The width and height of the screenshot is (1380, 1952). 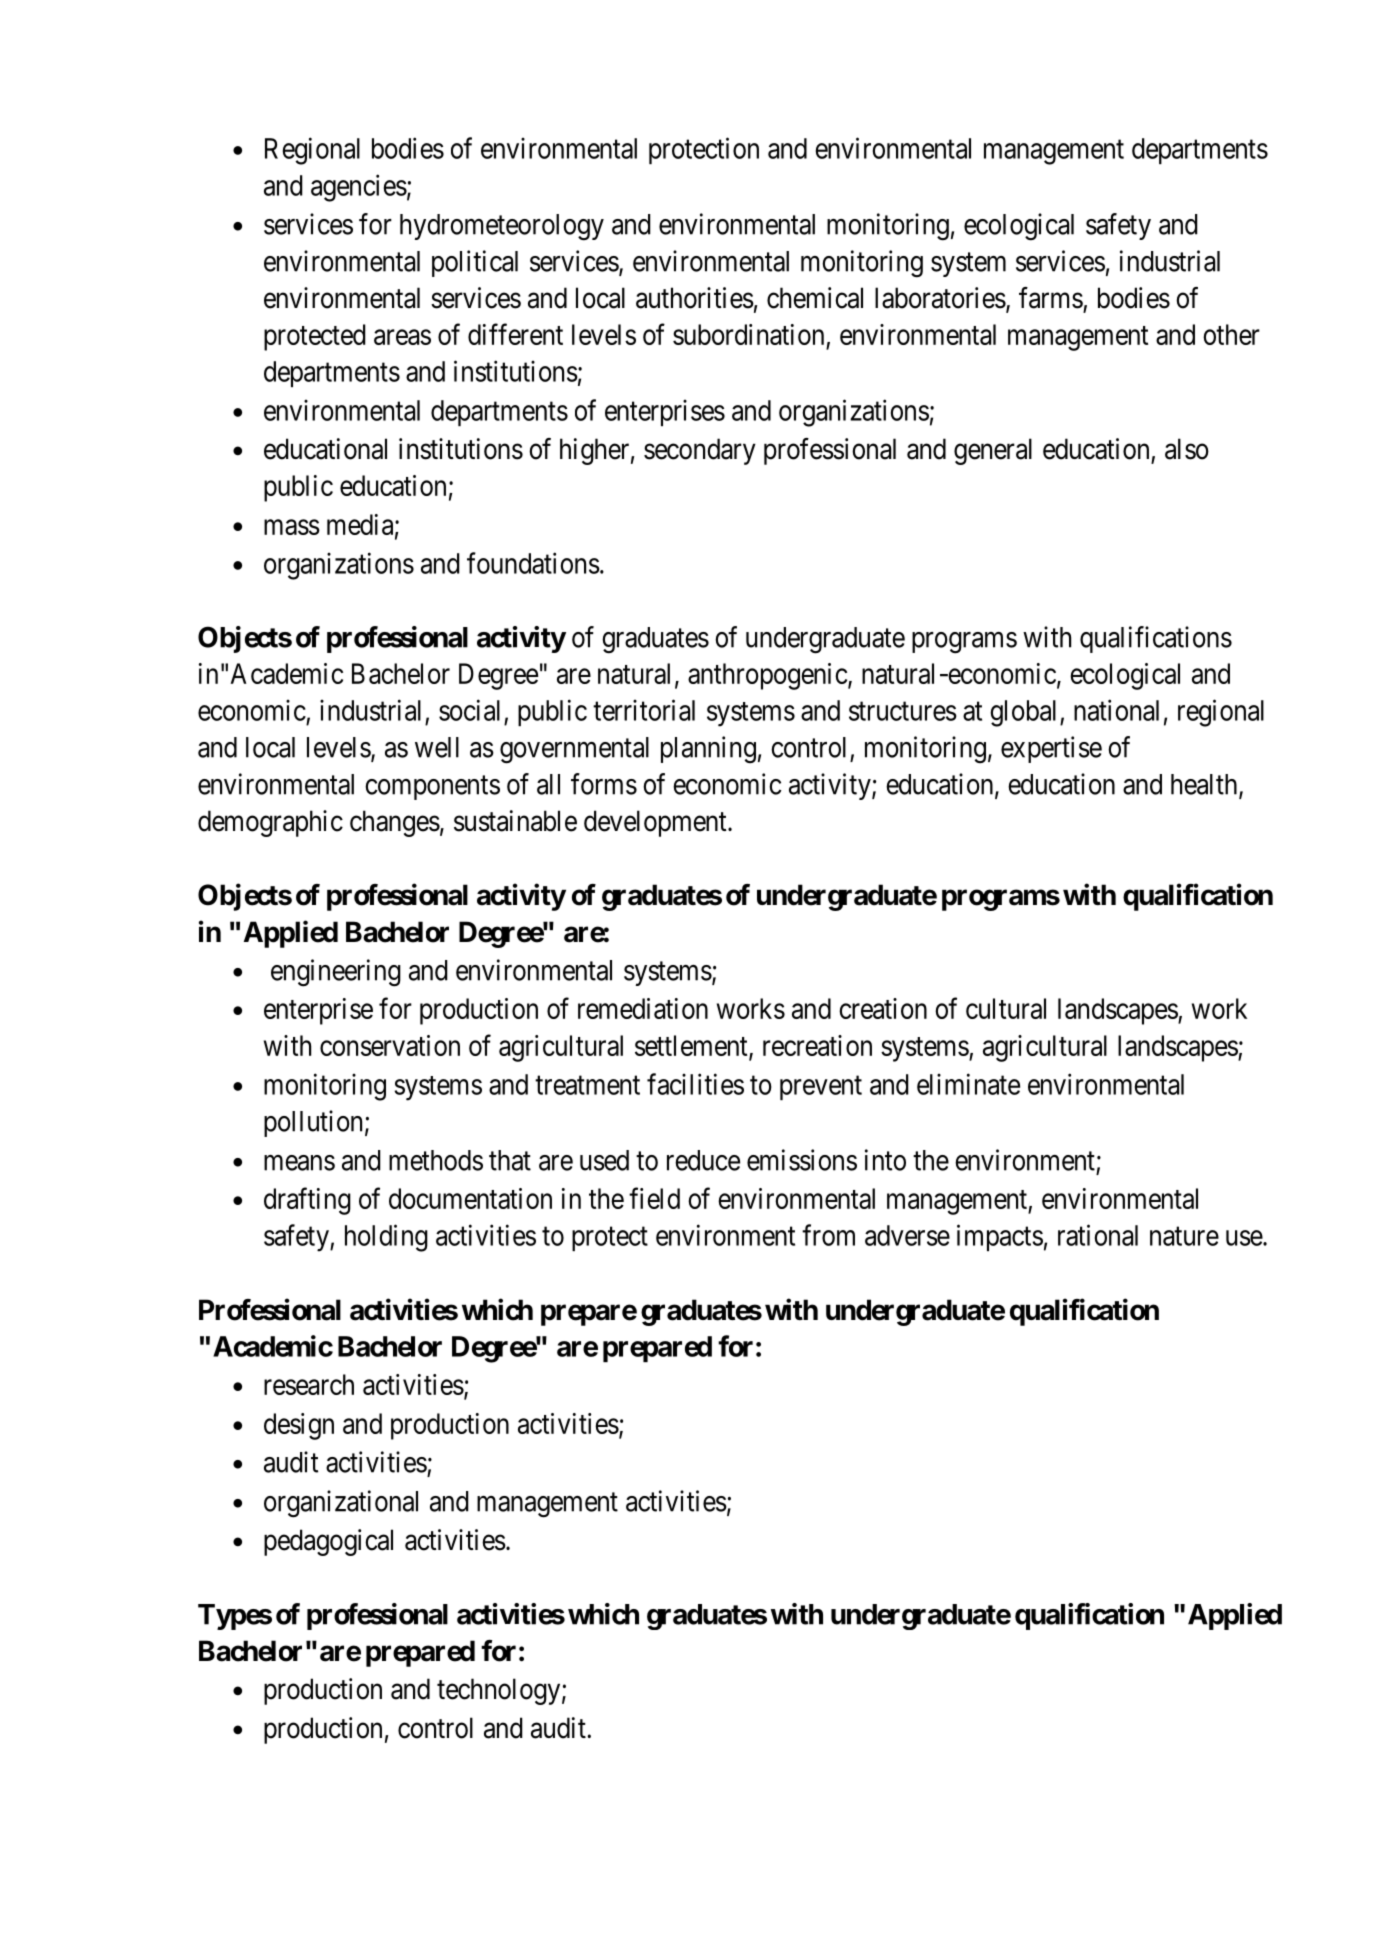 What do you see at coordinates (1098, 1235) in the screenshot?
I see `rational` at bounding box center [1098, 1235].
